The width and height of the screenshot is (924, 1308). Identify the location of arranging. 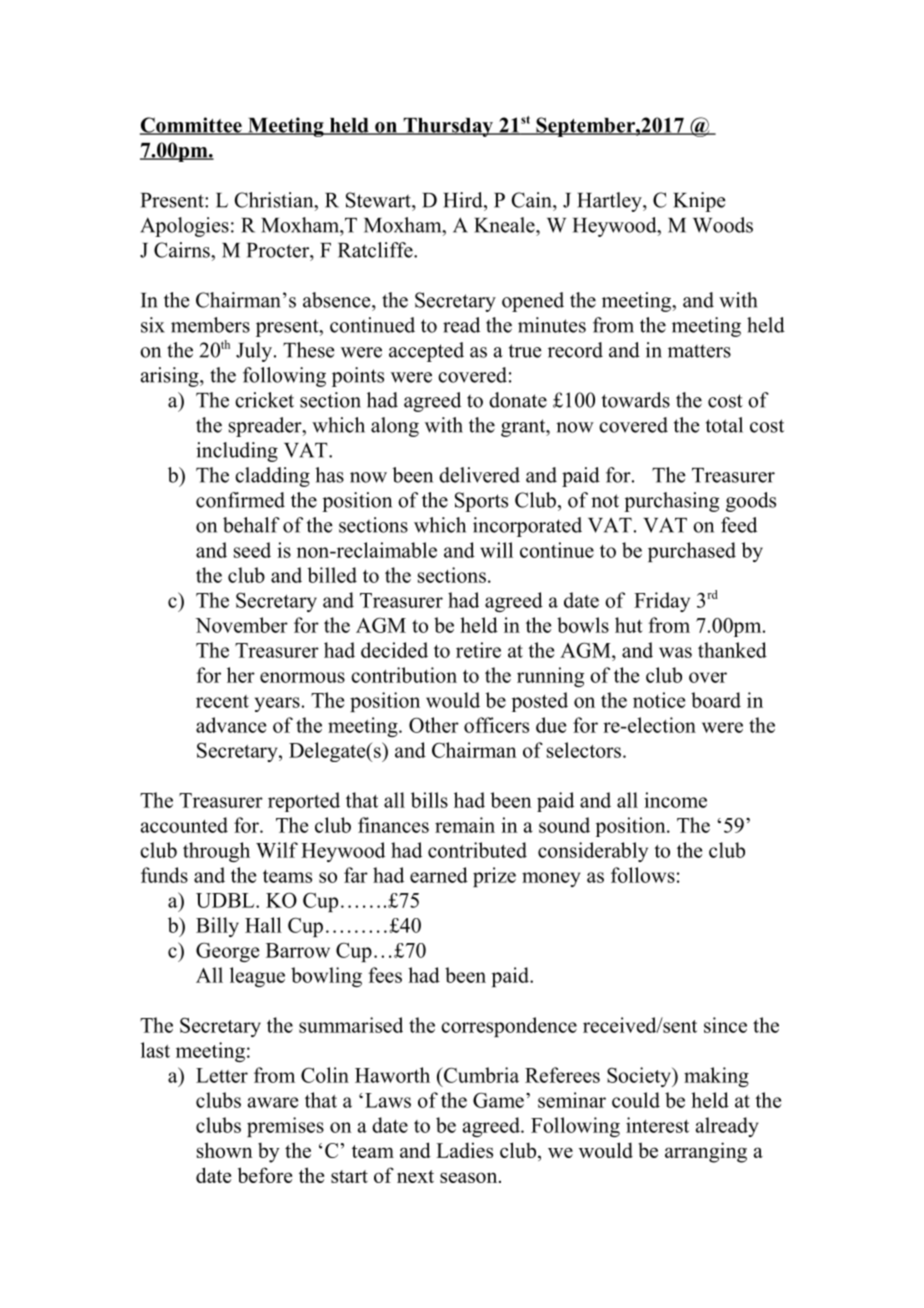
(706, 1152).
